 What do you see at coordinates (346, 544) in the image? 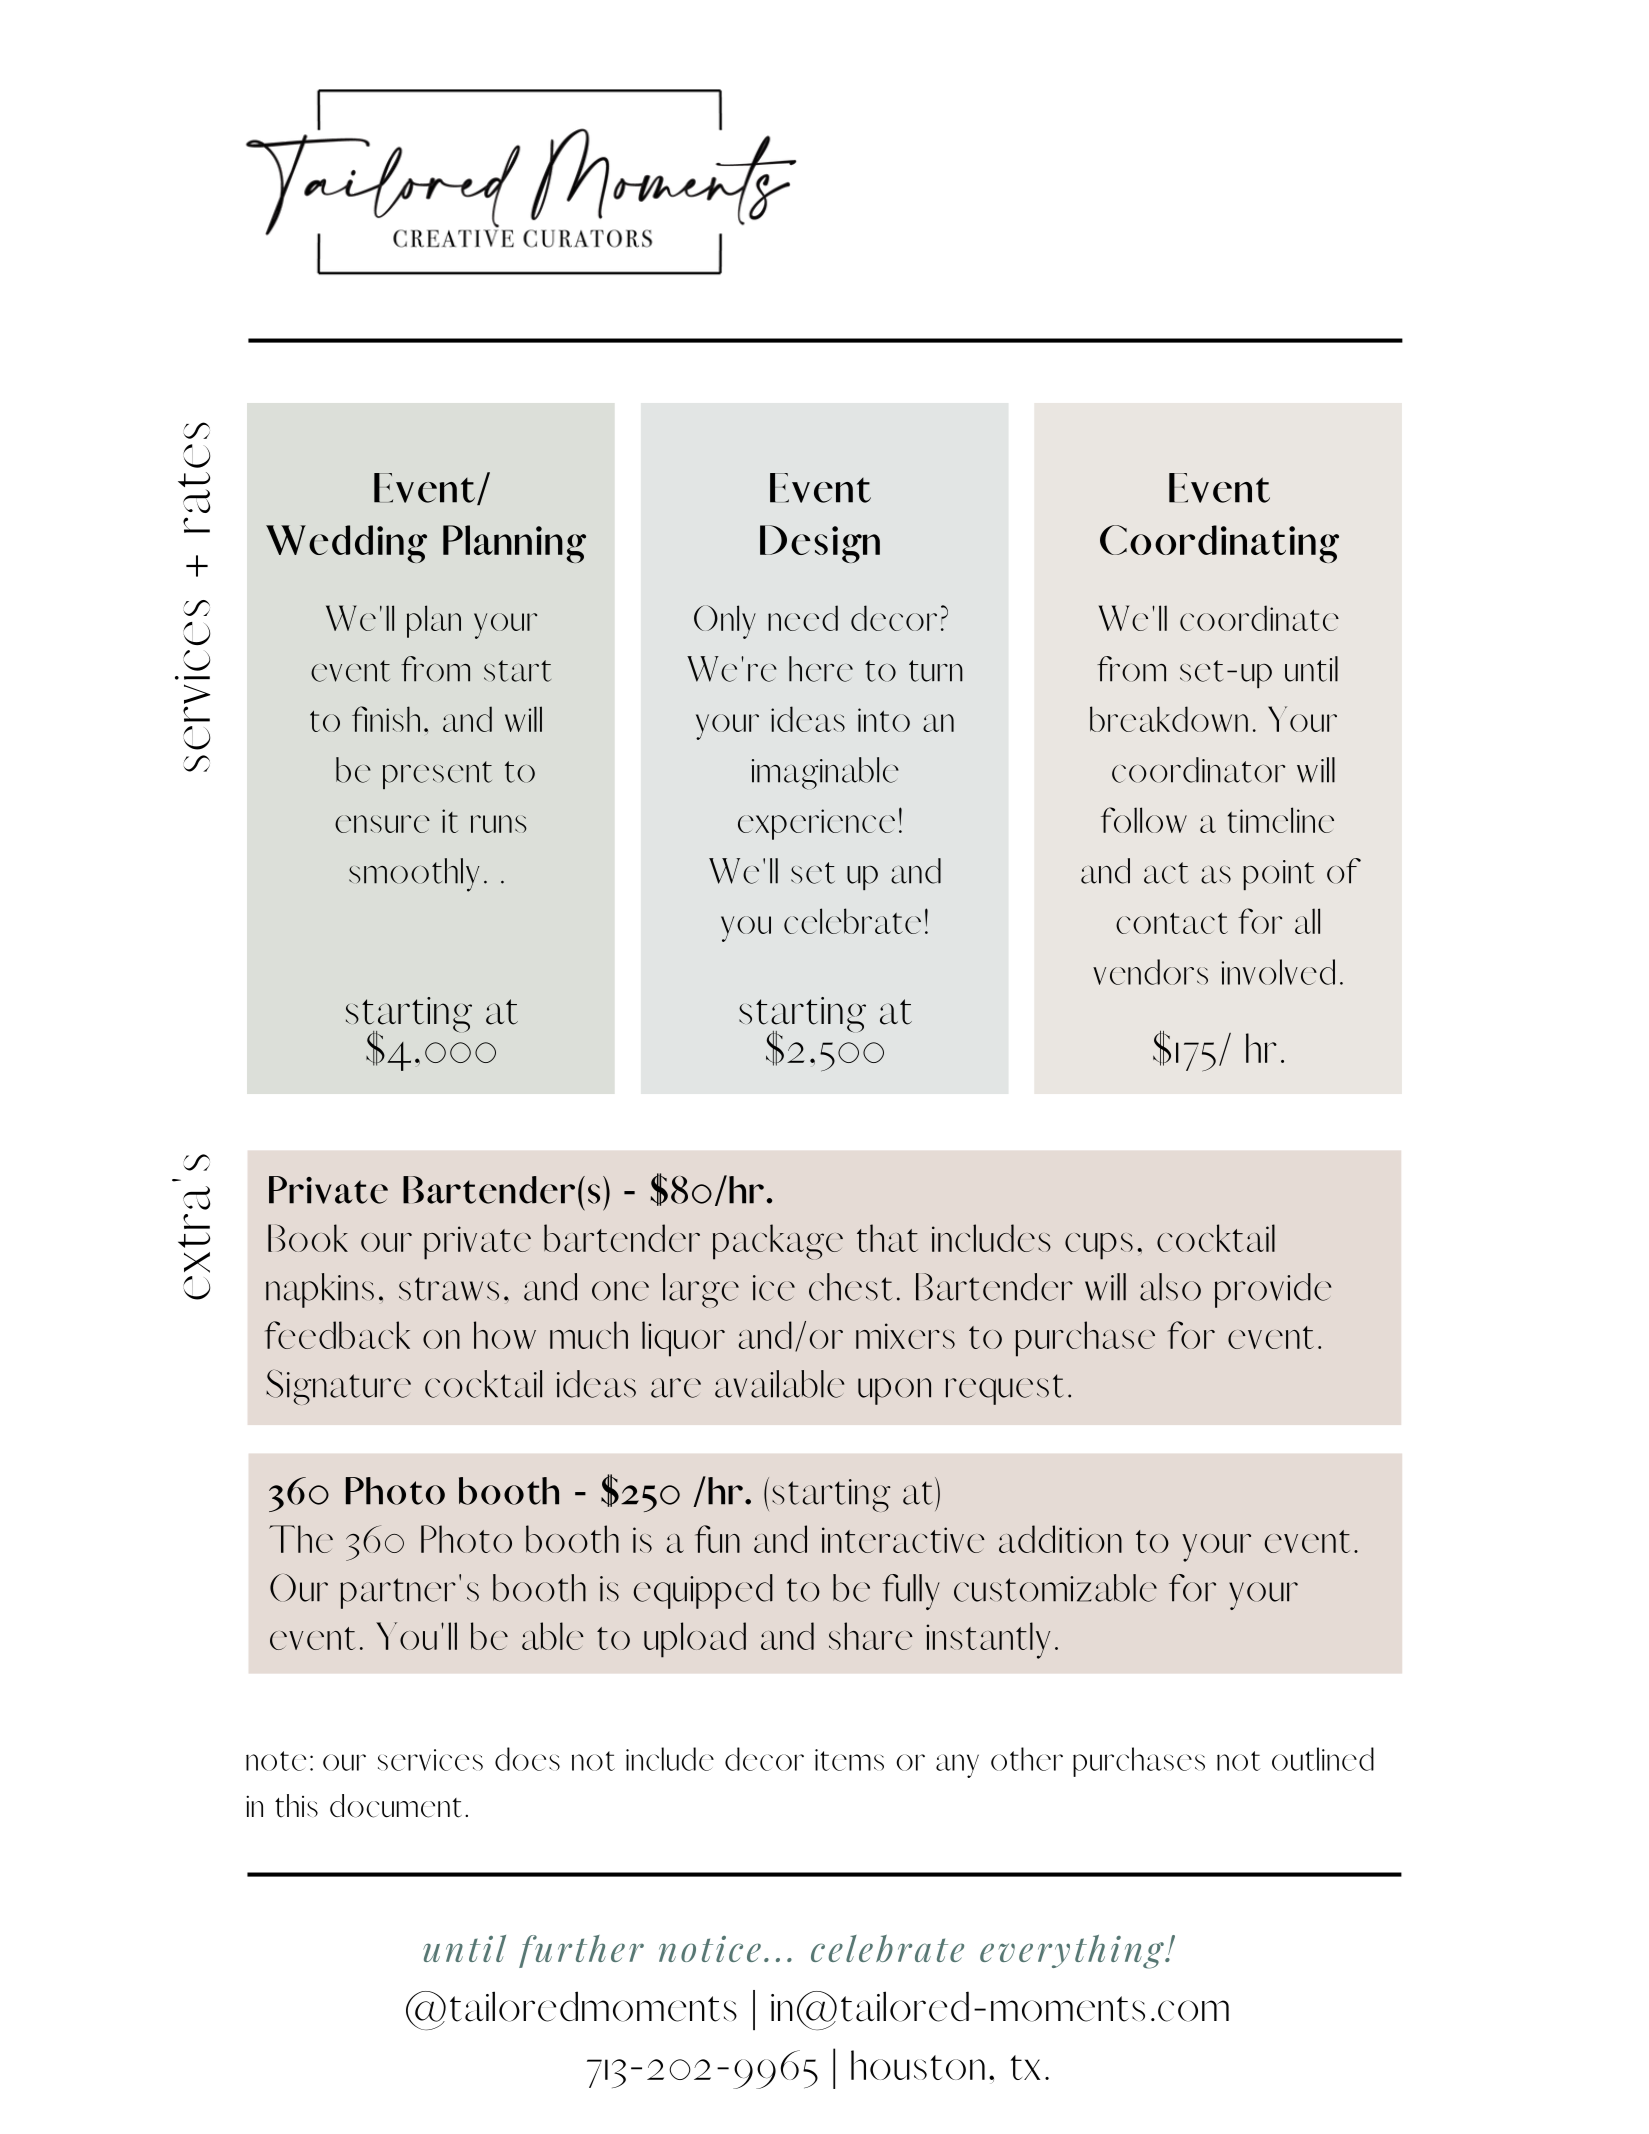
I see `Wedding` at bounding box center [346, 544].
